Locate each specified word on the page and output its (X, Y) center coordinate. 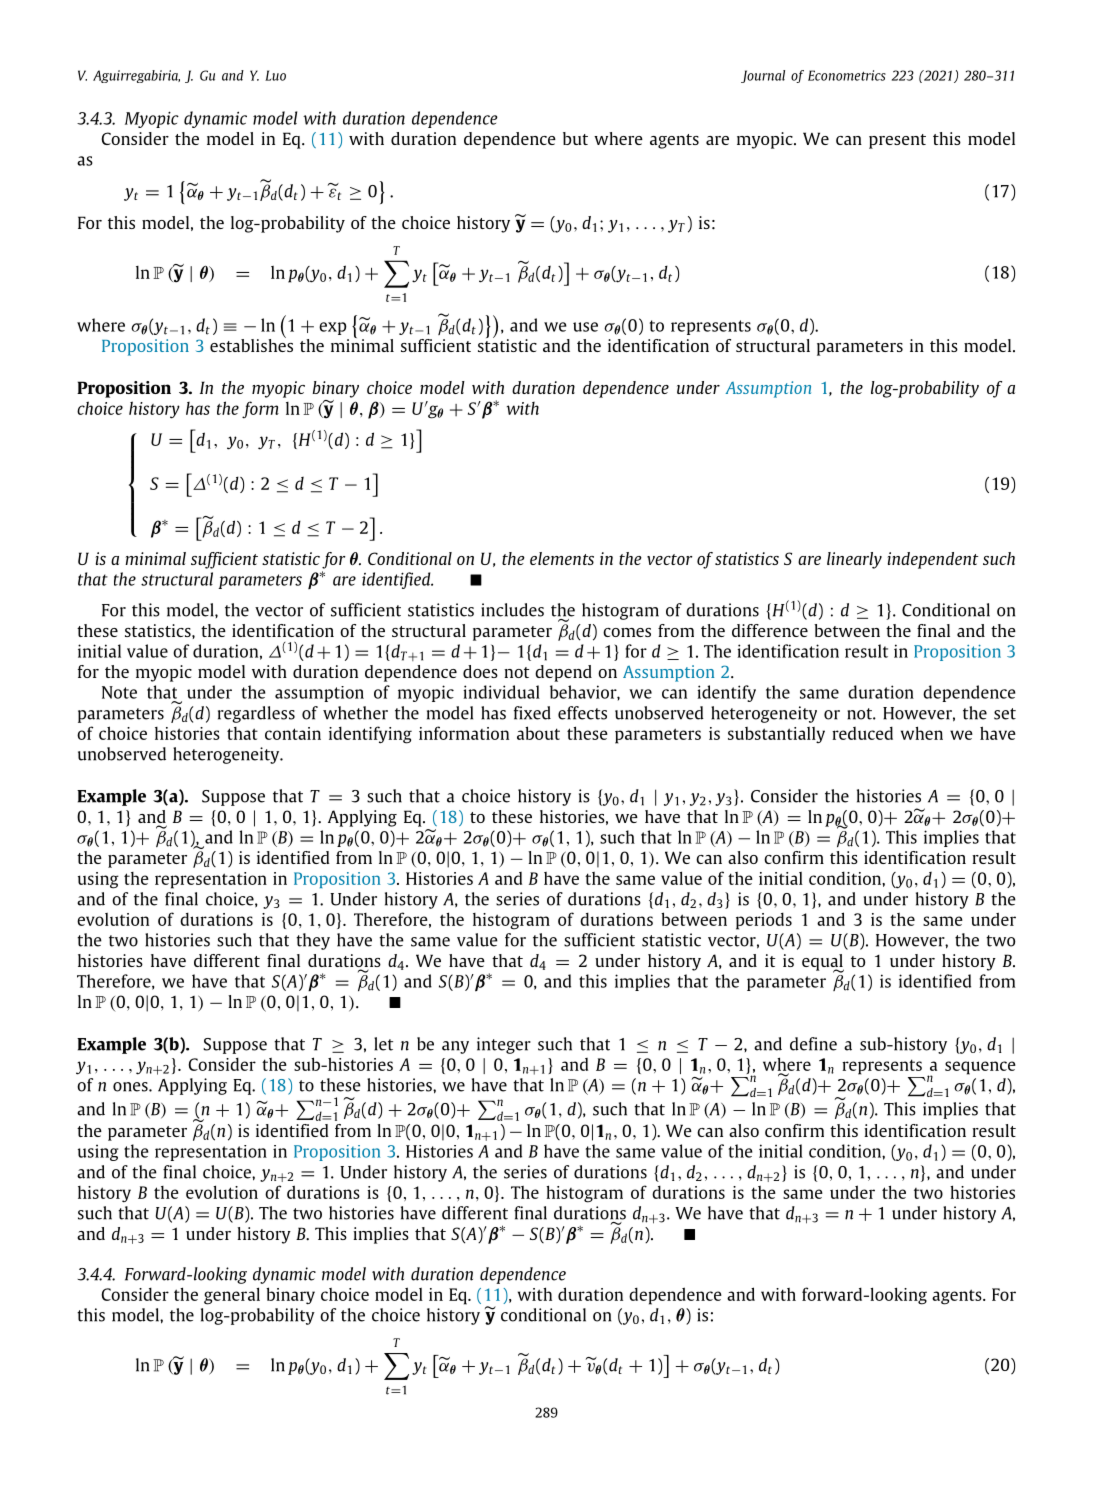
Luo (275, 75)
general (232, 1296)
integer (504, 1045)
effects (582, 713)
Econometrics (847, 75)
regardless (256, 714)
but (575, 138)
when (922, 733)
